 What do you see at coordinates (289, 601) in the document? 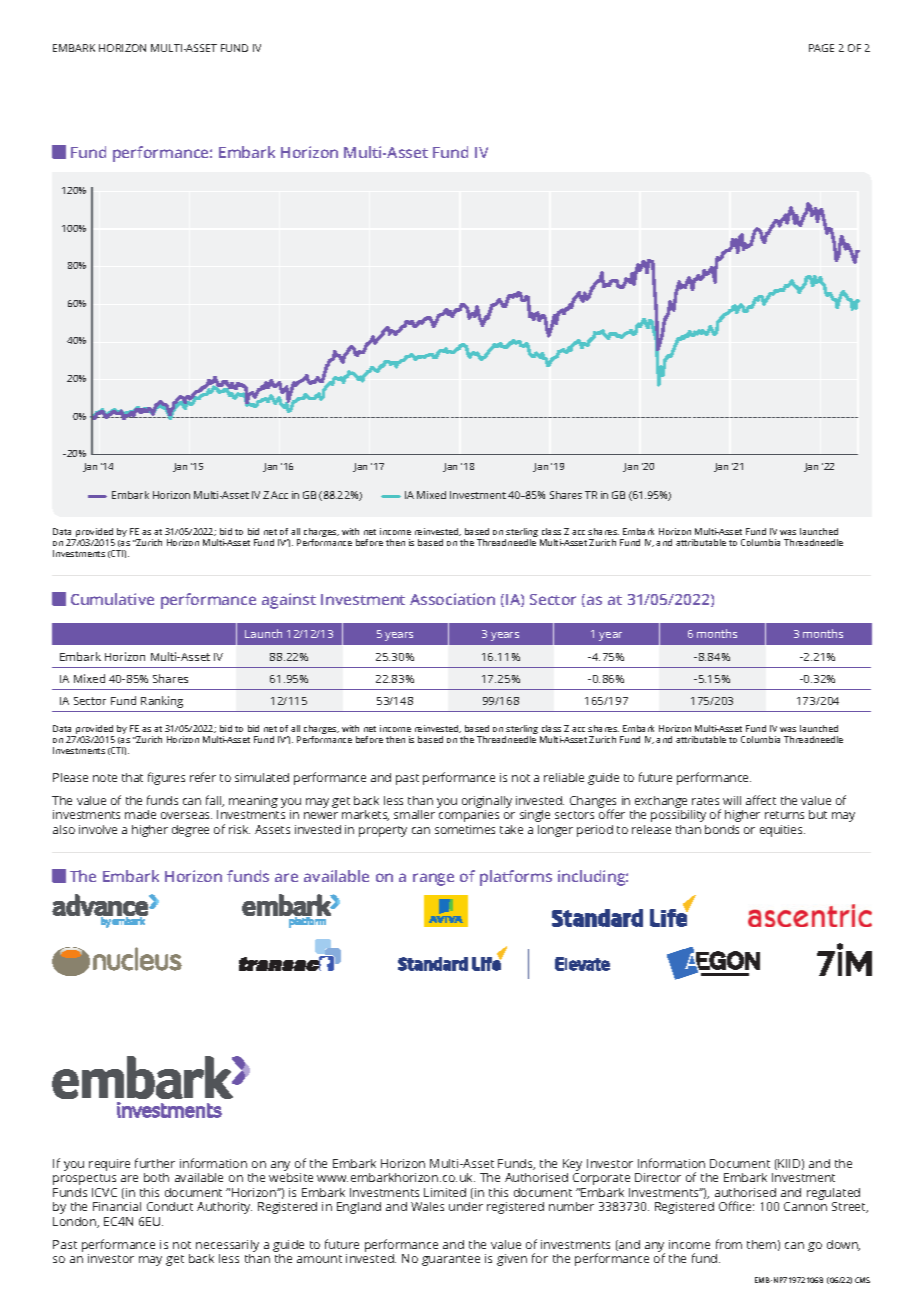
I see `against` at bounding box center [289, 601].
